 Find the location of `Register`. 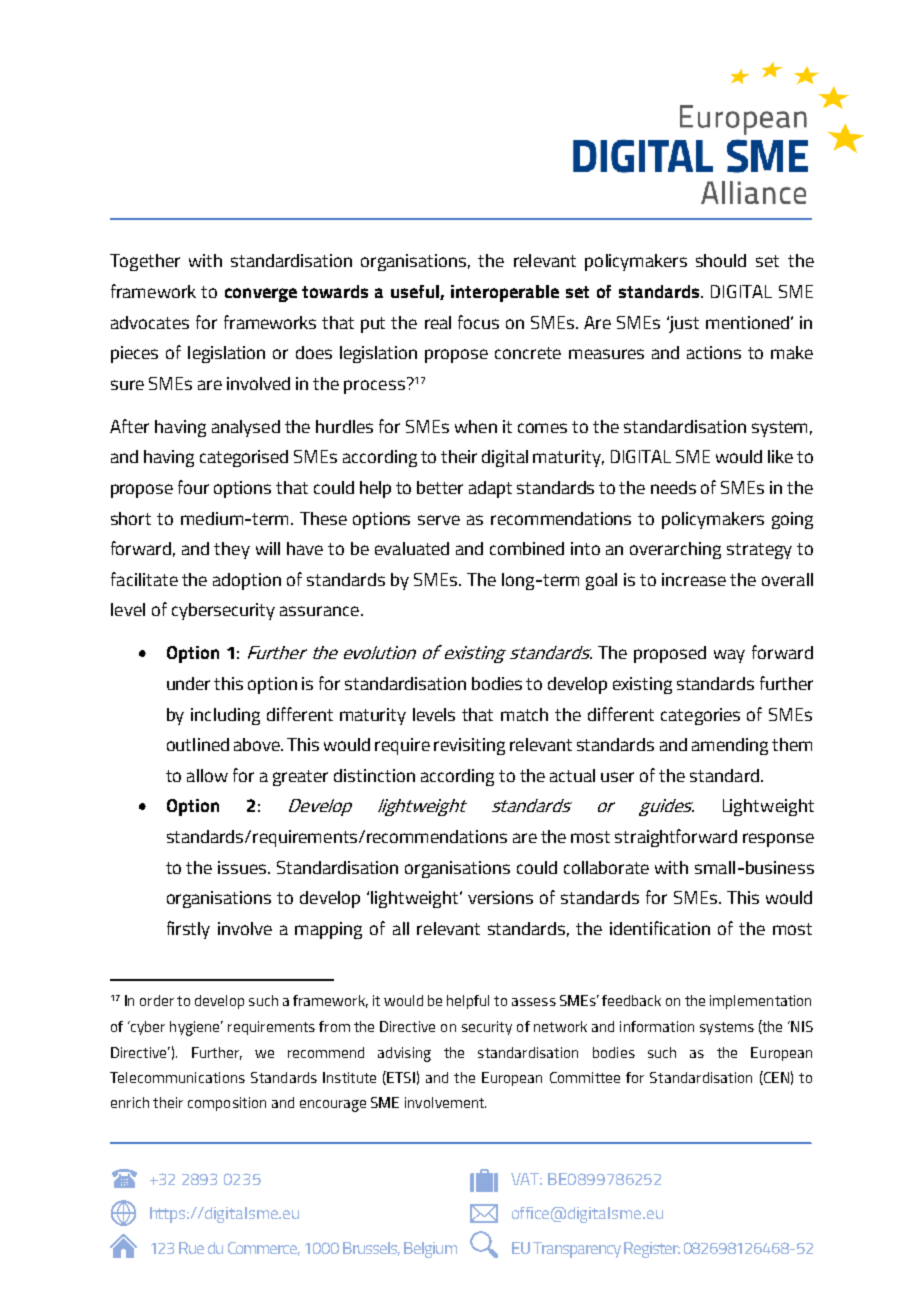

Register is located at coordinates (652, 1250).
